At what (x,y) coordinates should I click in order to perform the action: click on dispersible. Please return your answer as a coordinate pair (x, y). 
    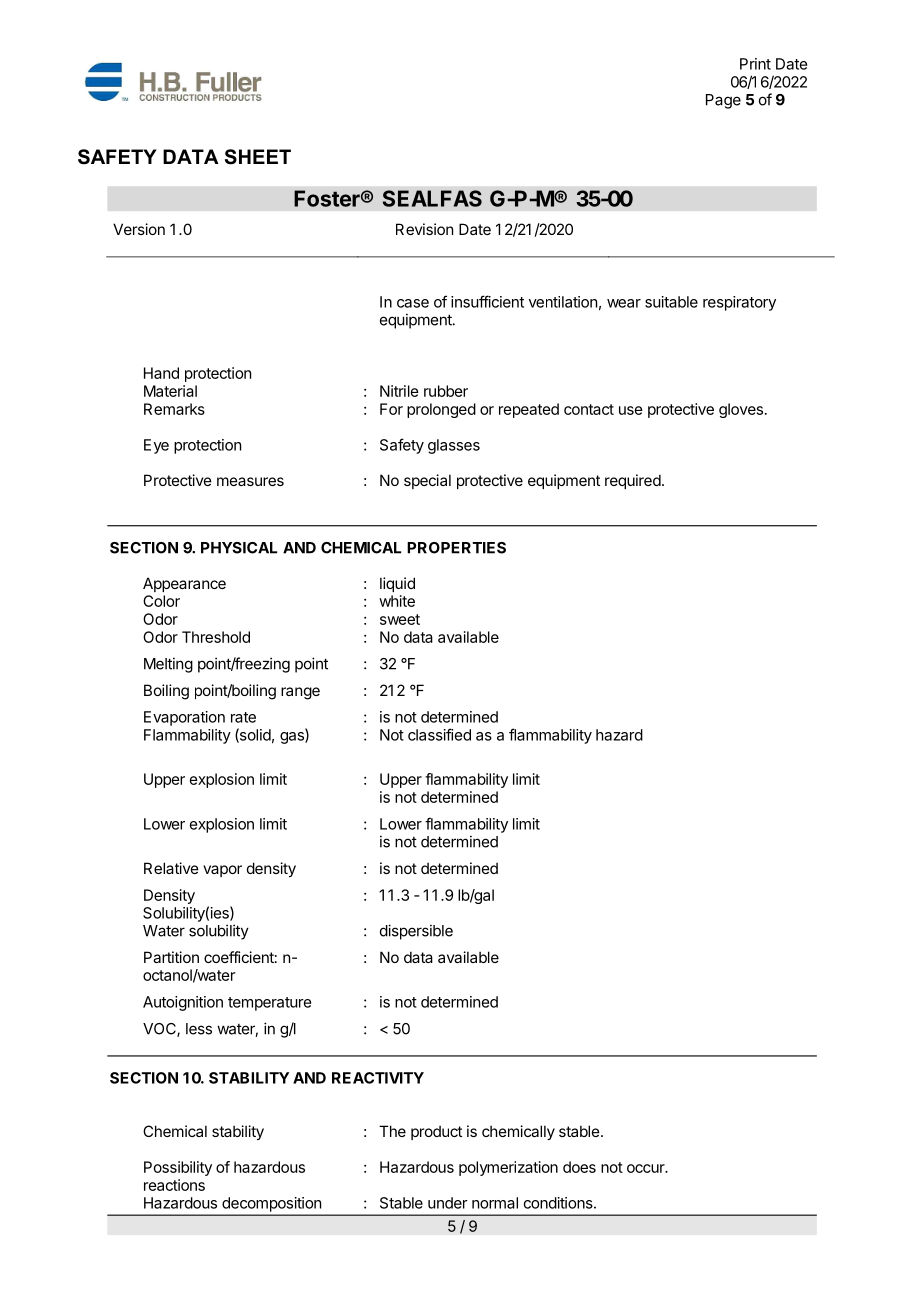
    Looking at the image, I should click on (416, 932).
